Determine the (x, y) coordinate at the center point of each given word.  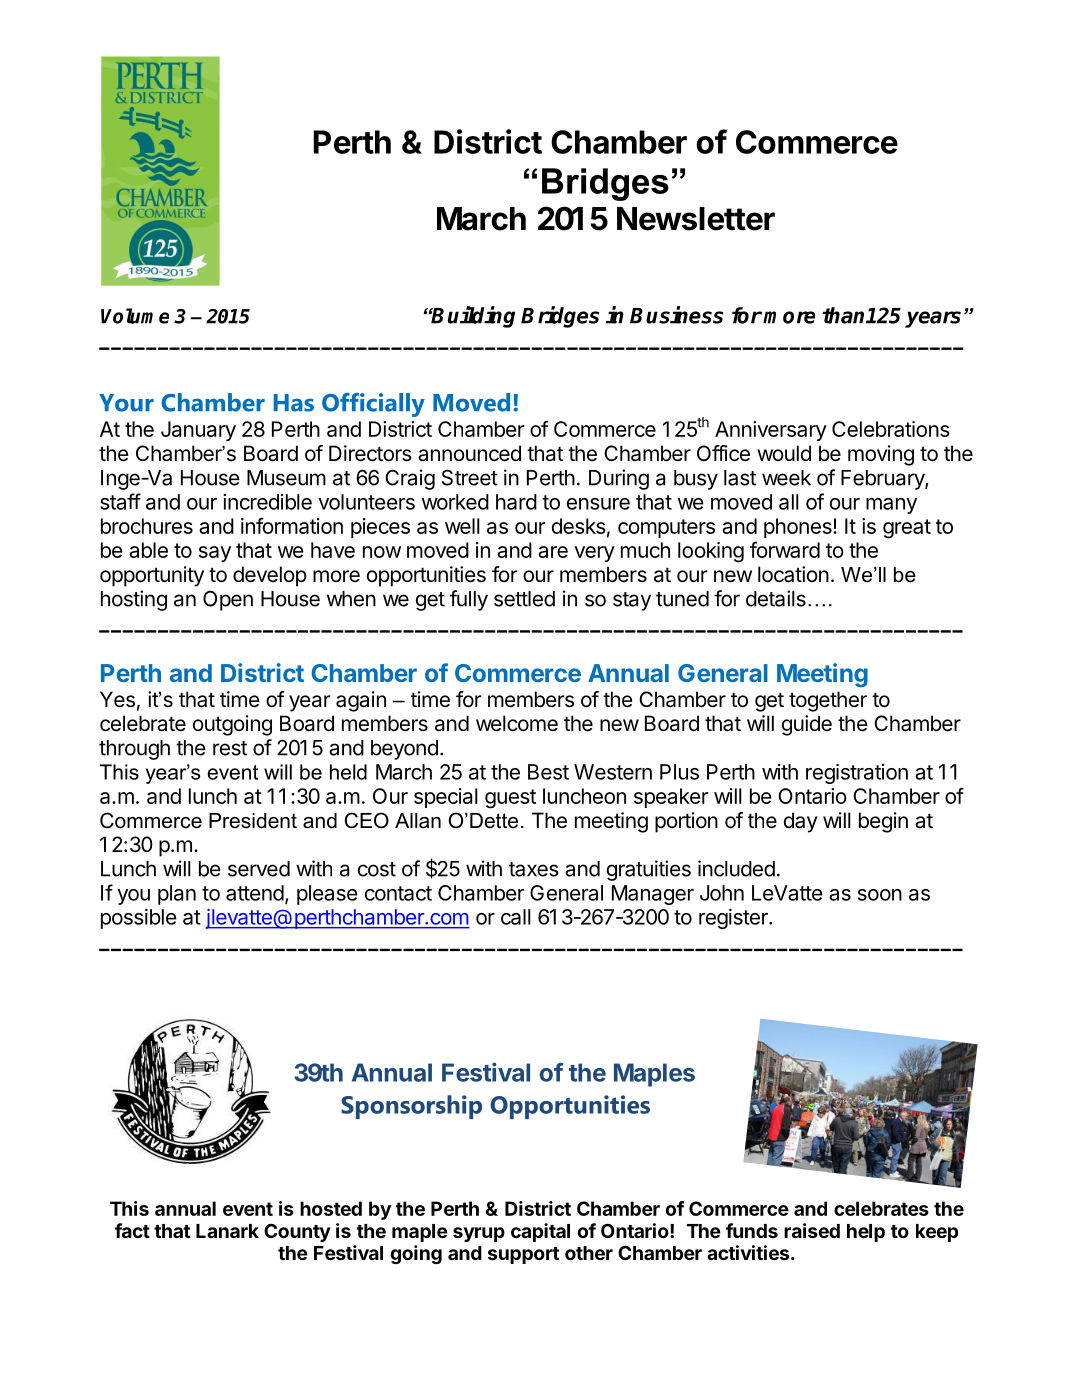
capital (540, 1232)
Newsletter (696, 219)
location (793, 574)
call (516, 917)
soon (880, 895)
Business (676, 315)
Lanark (227, 1231)
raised (812, 1230)
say (215, 554)
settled (524, 599)
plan (177, 895)
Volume (135, 316)
